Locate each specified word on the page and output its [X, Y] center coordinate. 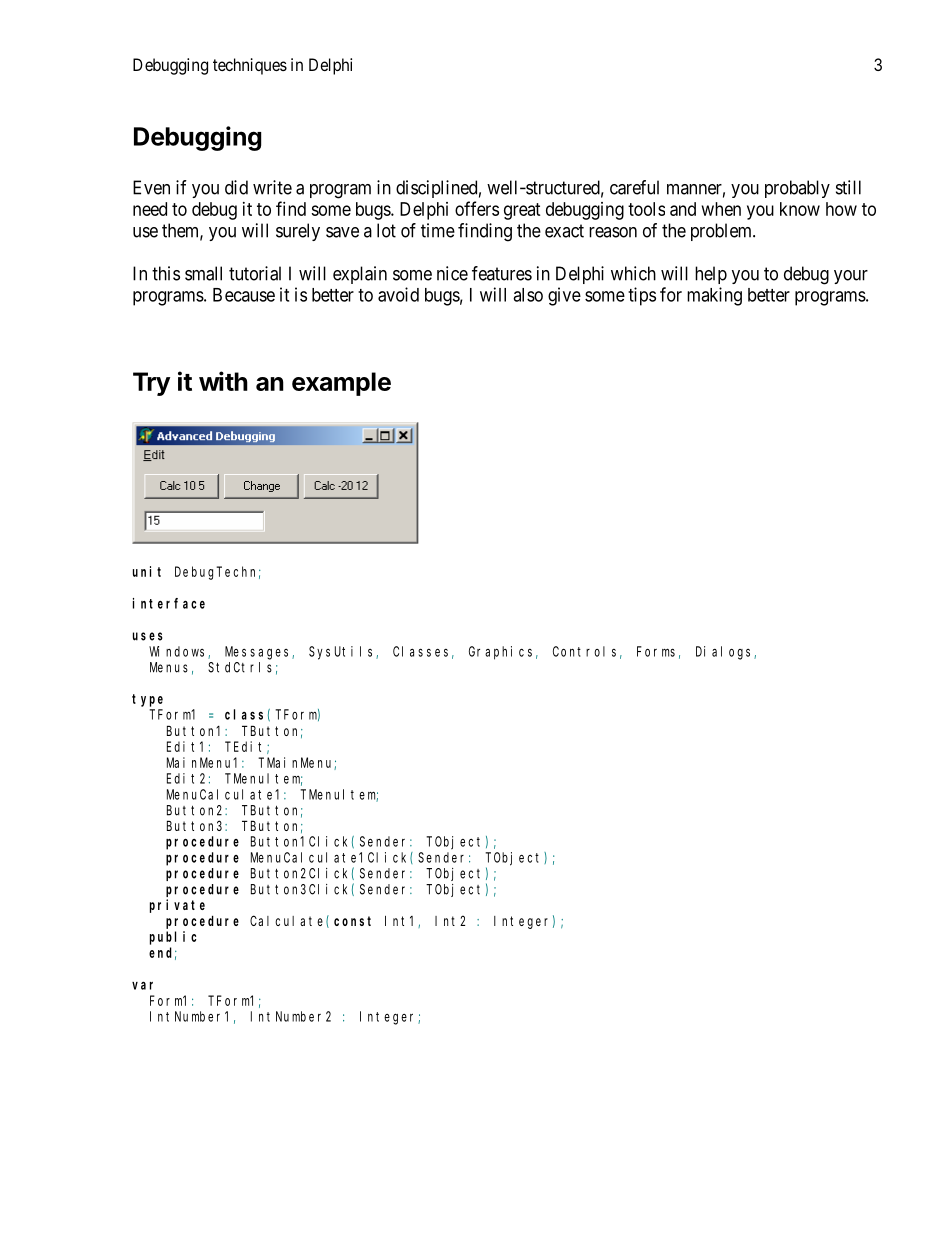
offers [477, 208]
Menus [169, 667]
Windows [179, 652]
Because [244, 295]
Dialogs [725, 653]
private [177, 906]
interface [169, 603]
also [528, 295]
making [714, 296]
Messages [259, 653]
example [341, 384]
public [173, 938]
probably [797, 189]
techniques [250, 66]
